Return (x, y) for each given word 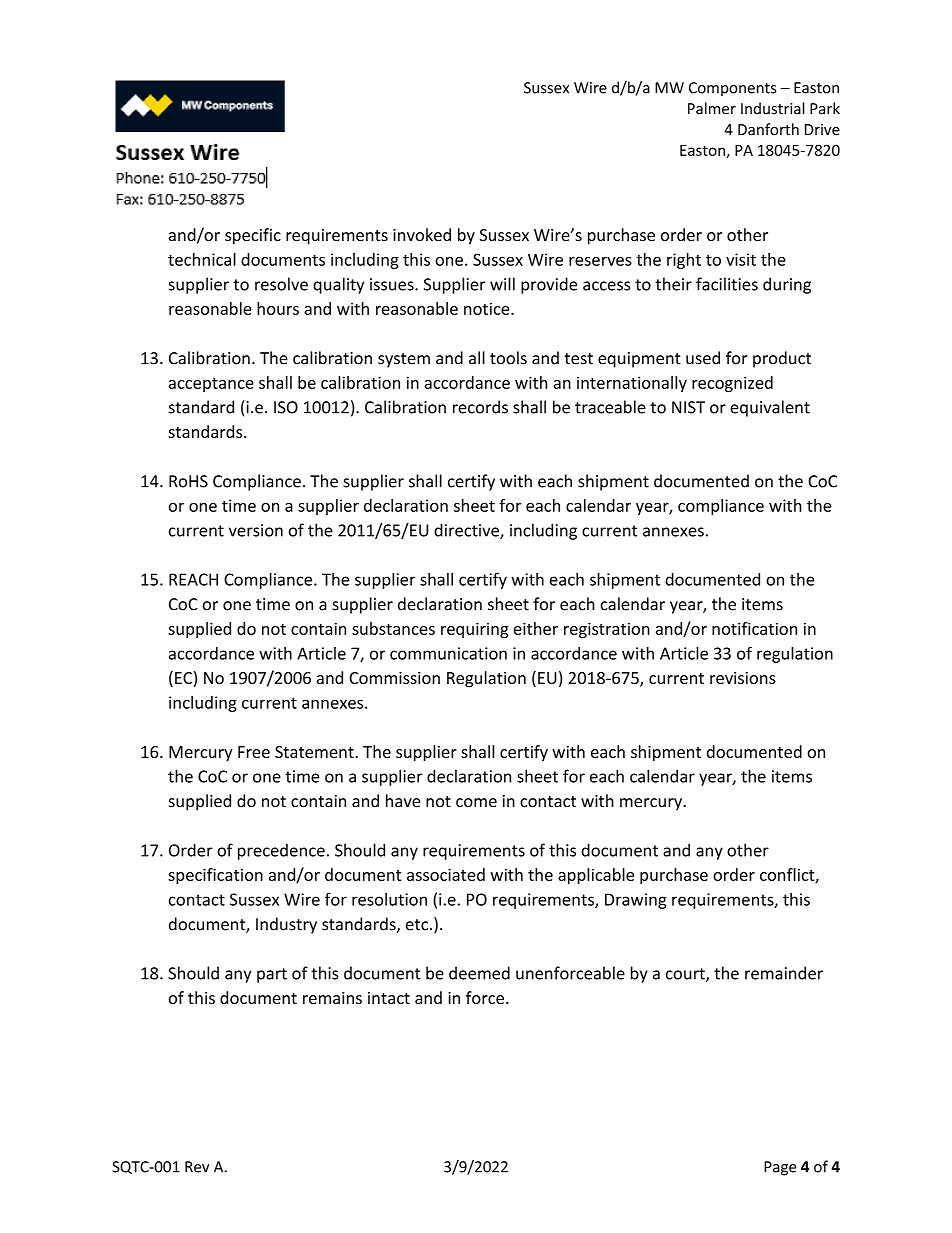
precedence (281, 851)
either (535, 628)
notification (754, 628)
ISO (286, 407)
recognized (732, 384)
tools (508, 358)
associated (446, 874)
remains (332, 998)
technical (202, 259)
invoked (422, 234)
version (256, 530)
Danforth (768, 129)
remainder (784, 973)
